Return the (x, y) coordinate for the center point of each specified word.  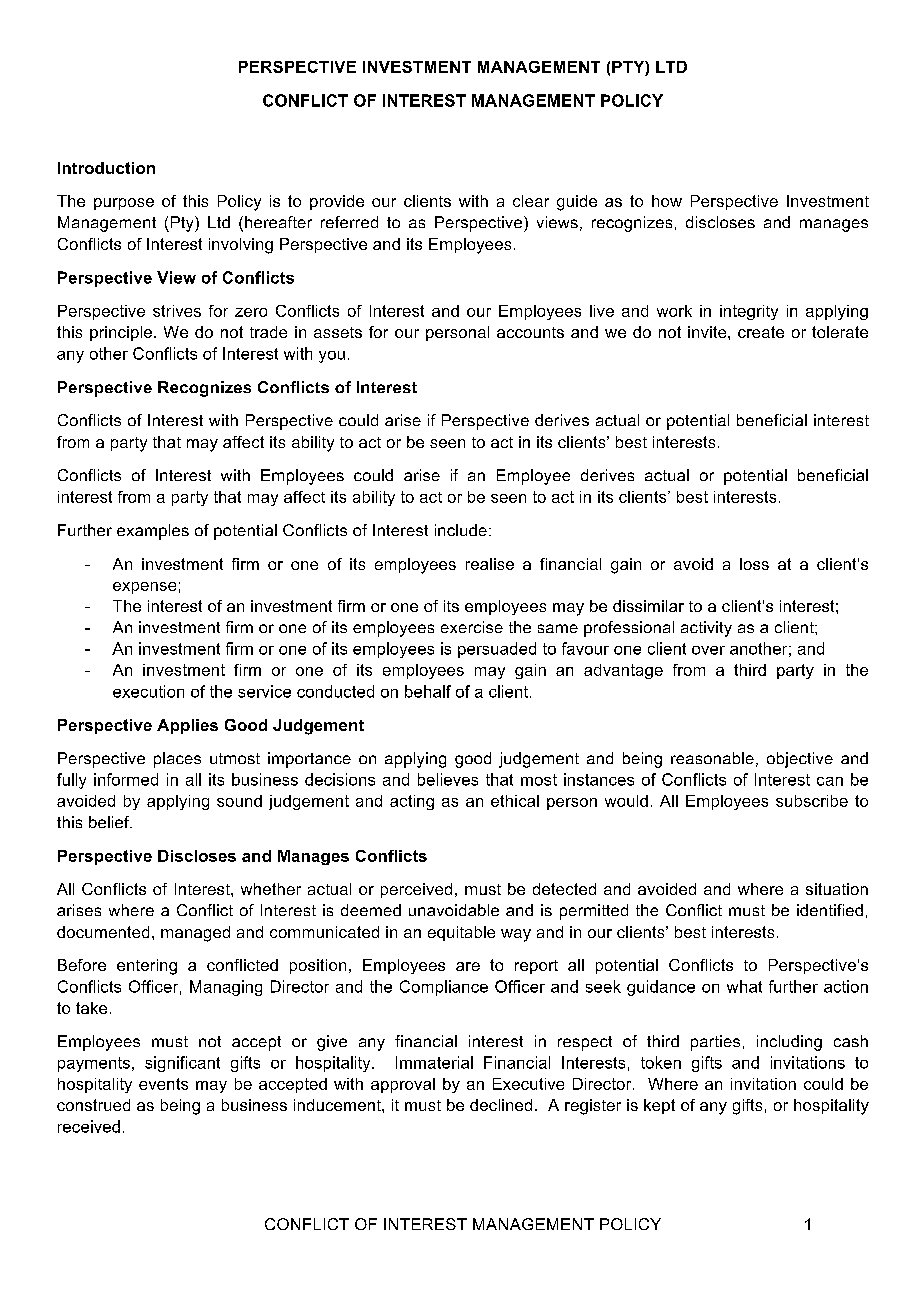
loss (754, 564)
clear (531, 201)
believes (448, 779)
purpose (124, 204)
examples (153, 532)
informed (126, 779)
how (667, 201)
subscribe (812, 801)
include (461, 530)
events (163, 1084)
